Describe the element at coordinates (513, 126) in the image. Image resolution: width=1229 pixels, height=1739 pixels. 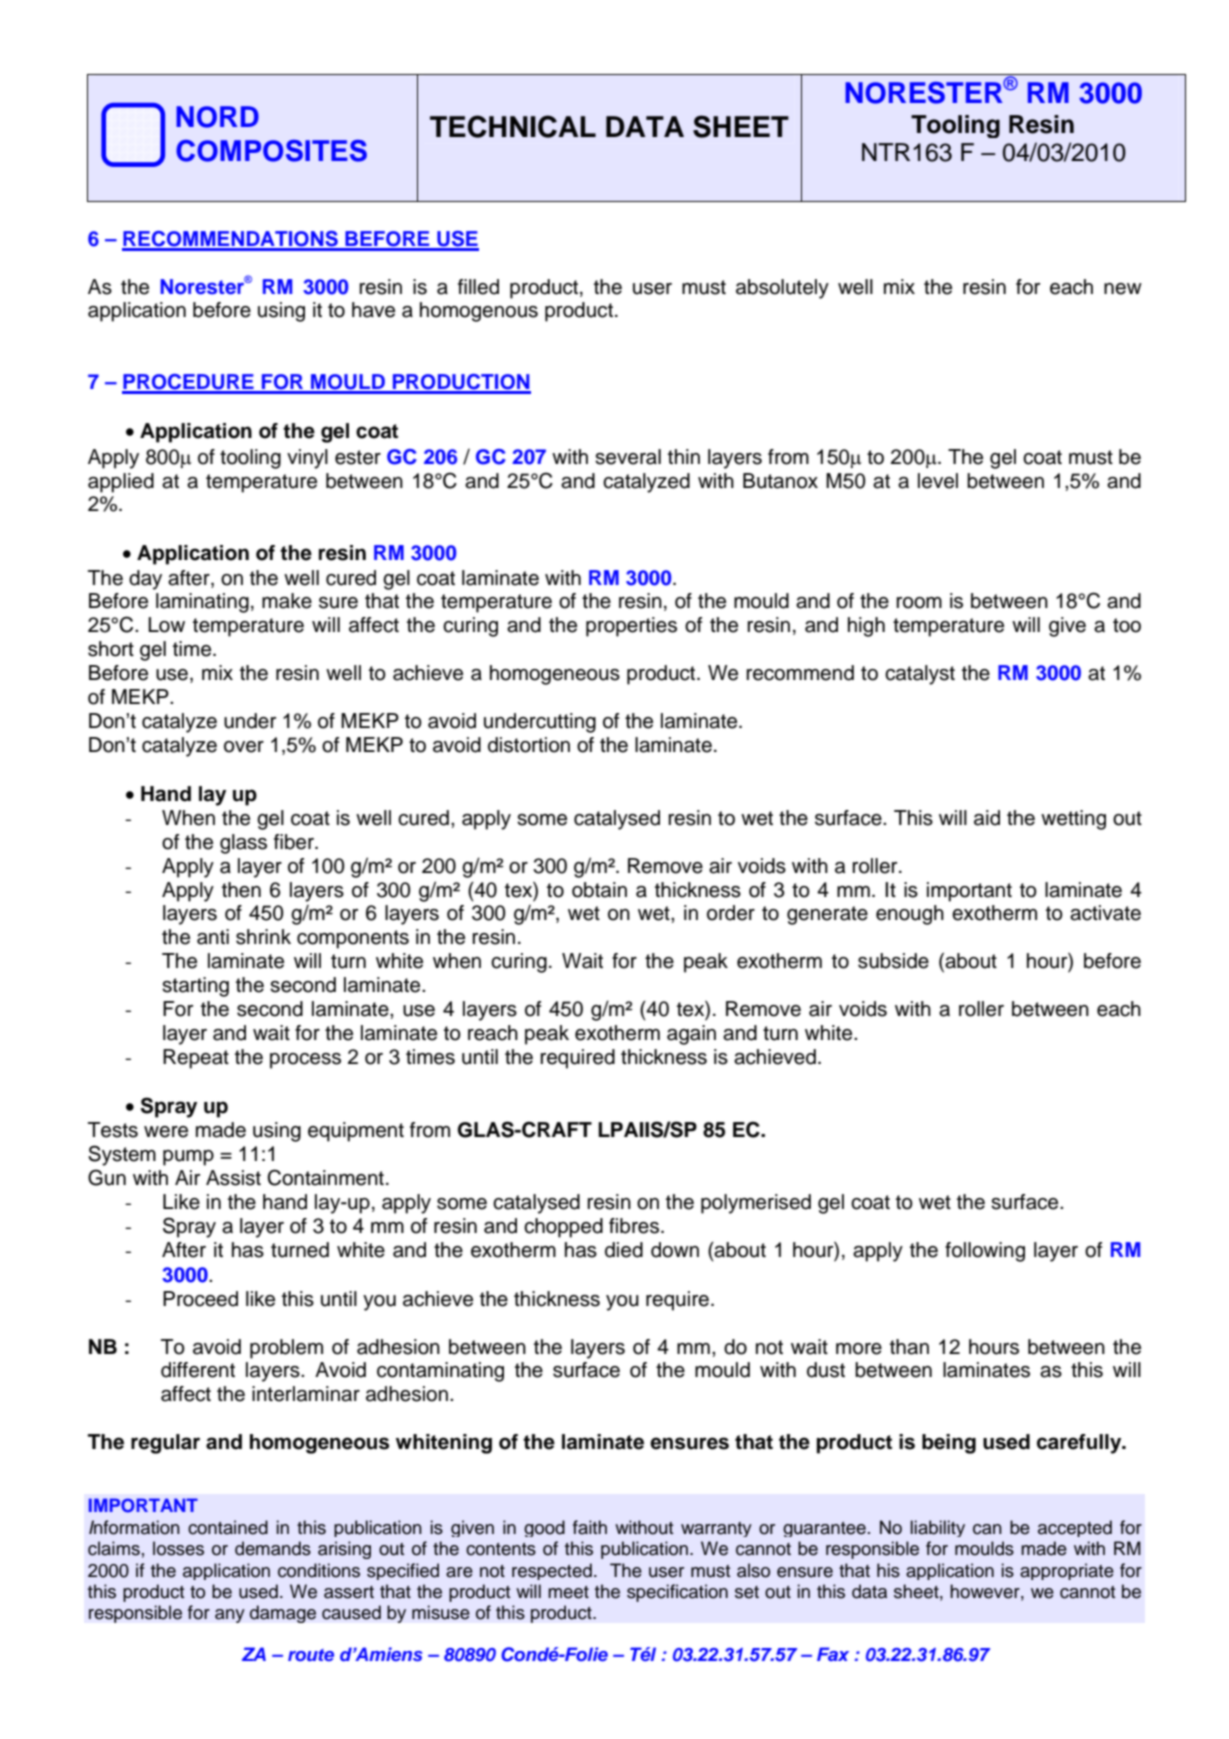
I see `TECHNICAL` at that location.
